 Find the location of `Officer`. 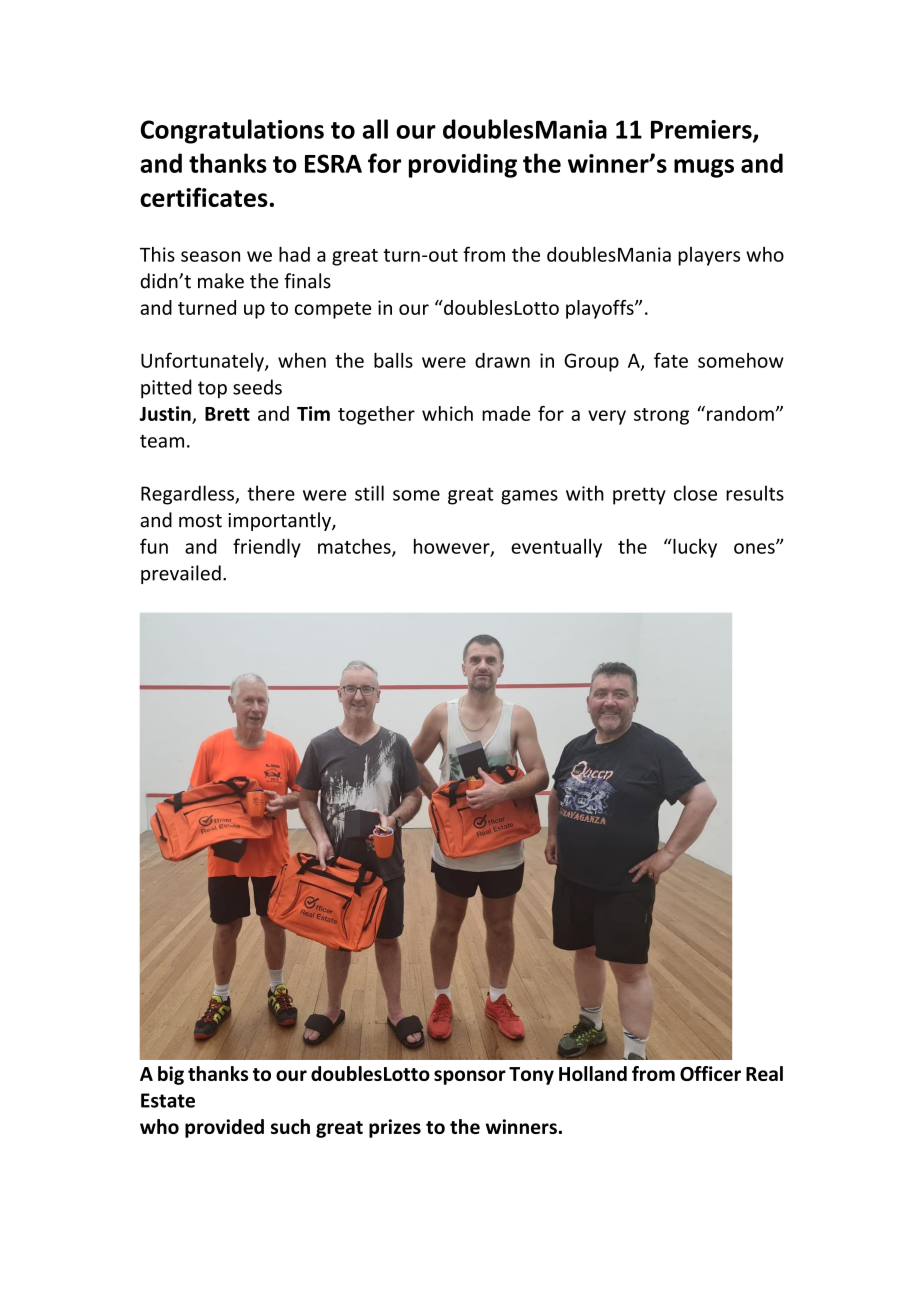

Officer is located at coordinates (710, 1073).
